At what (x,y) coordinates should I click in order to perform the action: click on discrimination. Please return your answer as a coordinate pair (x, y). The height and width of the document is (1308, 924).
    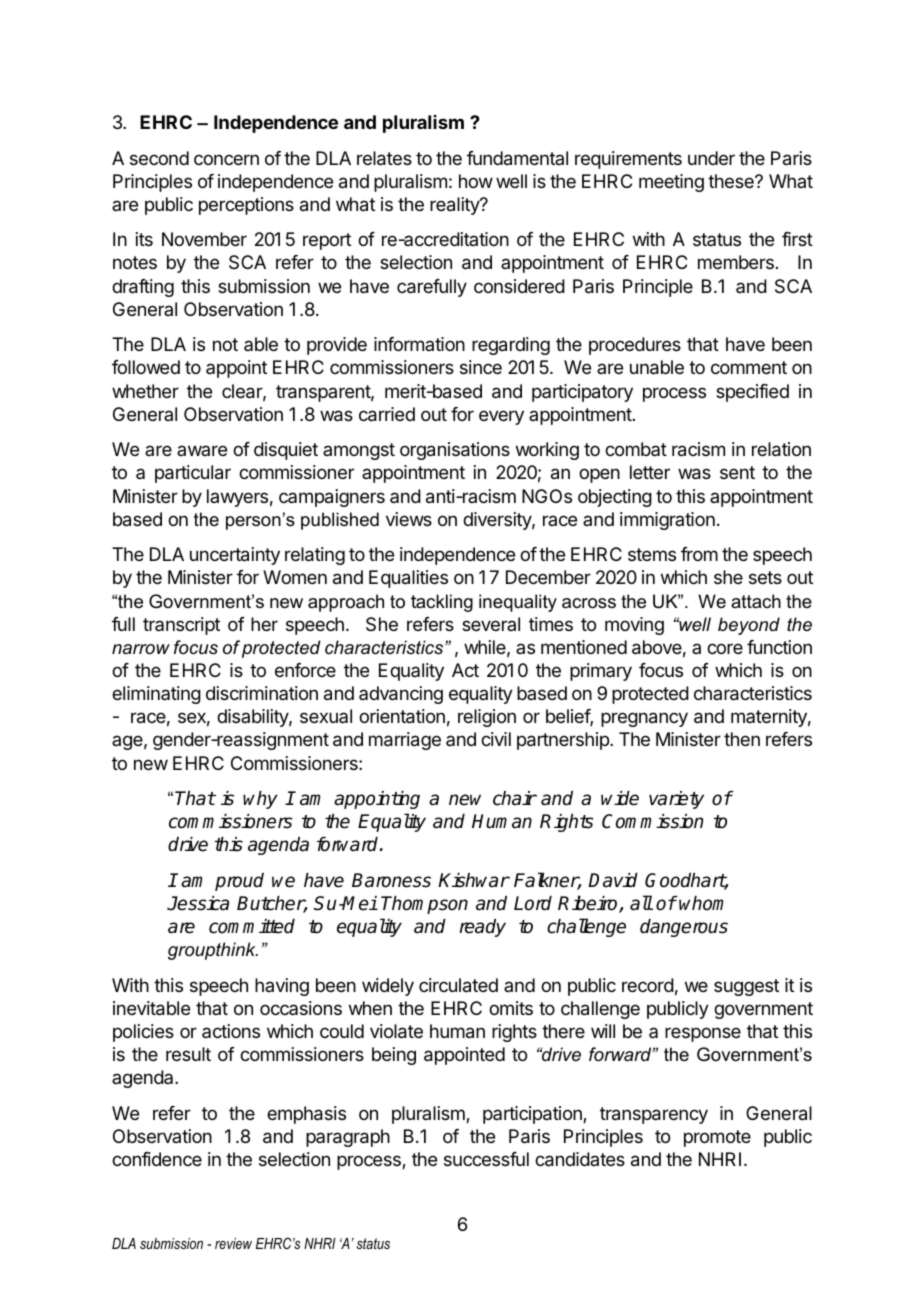
    Looking at the image, I should click on (262, 693).
